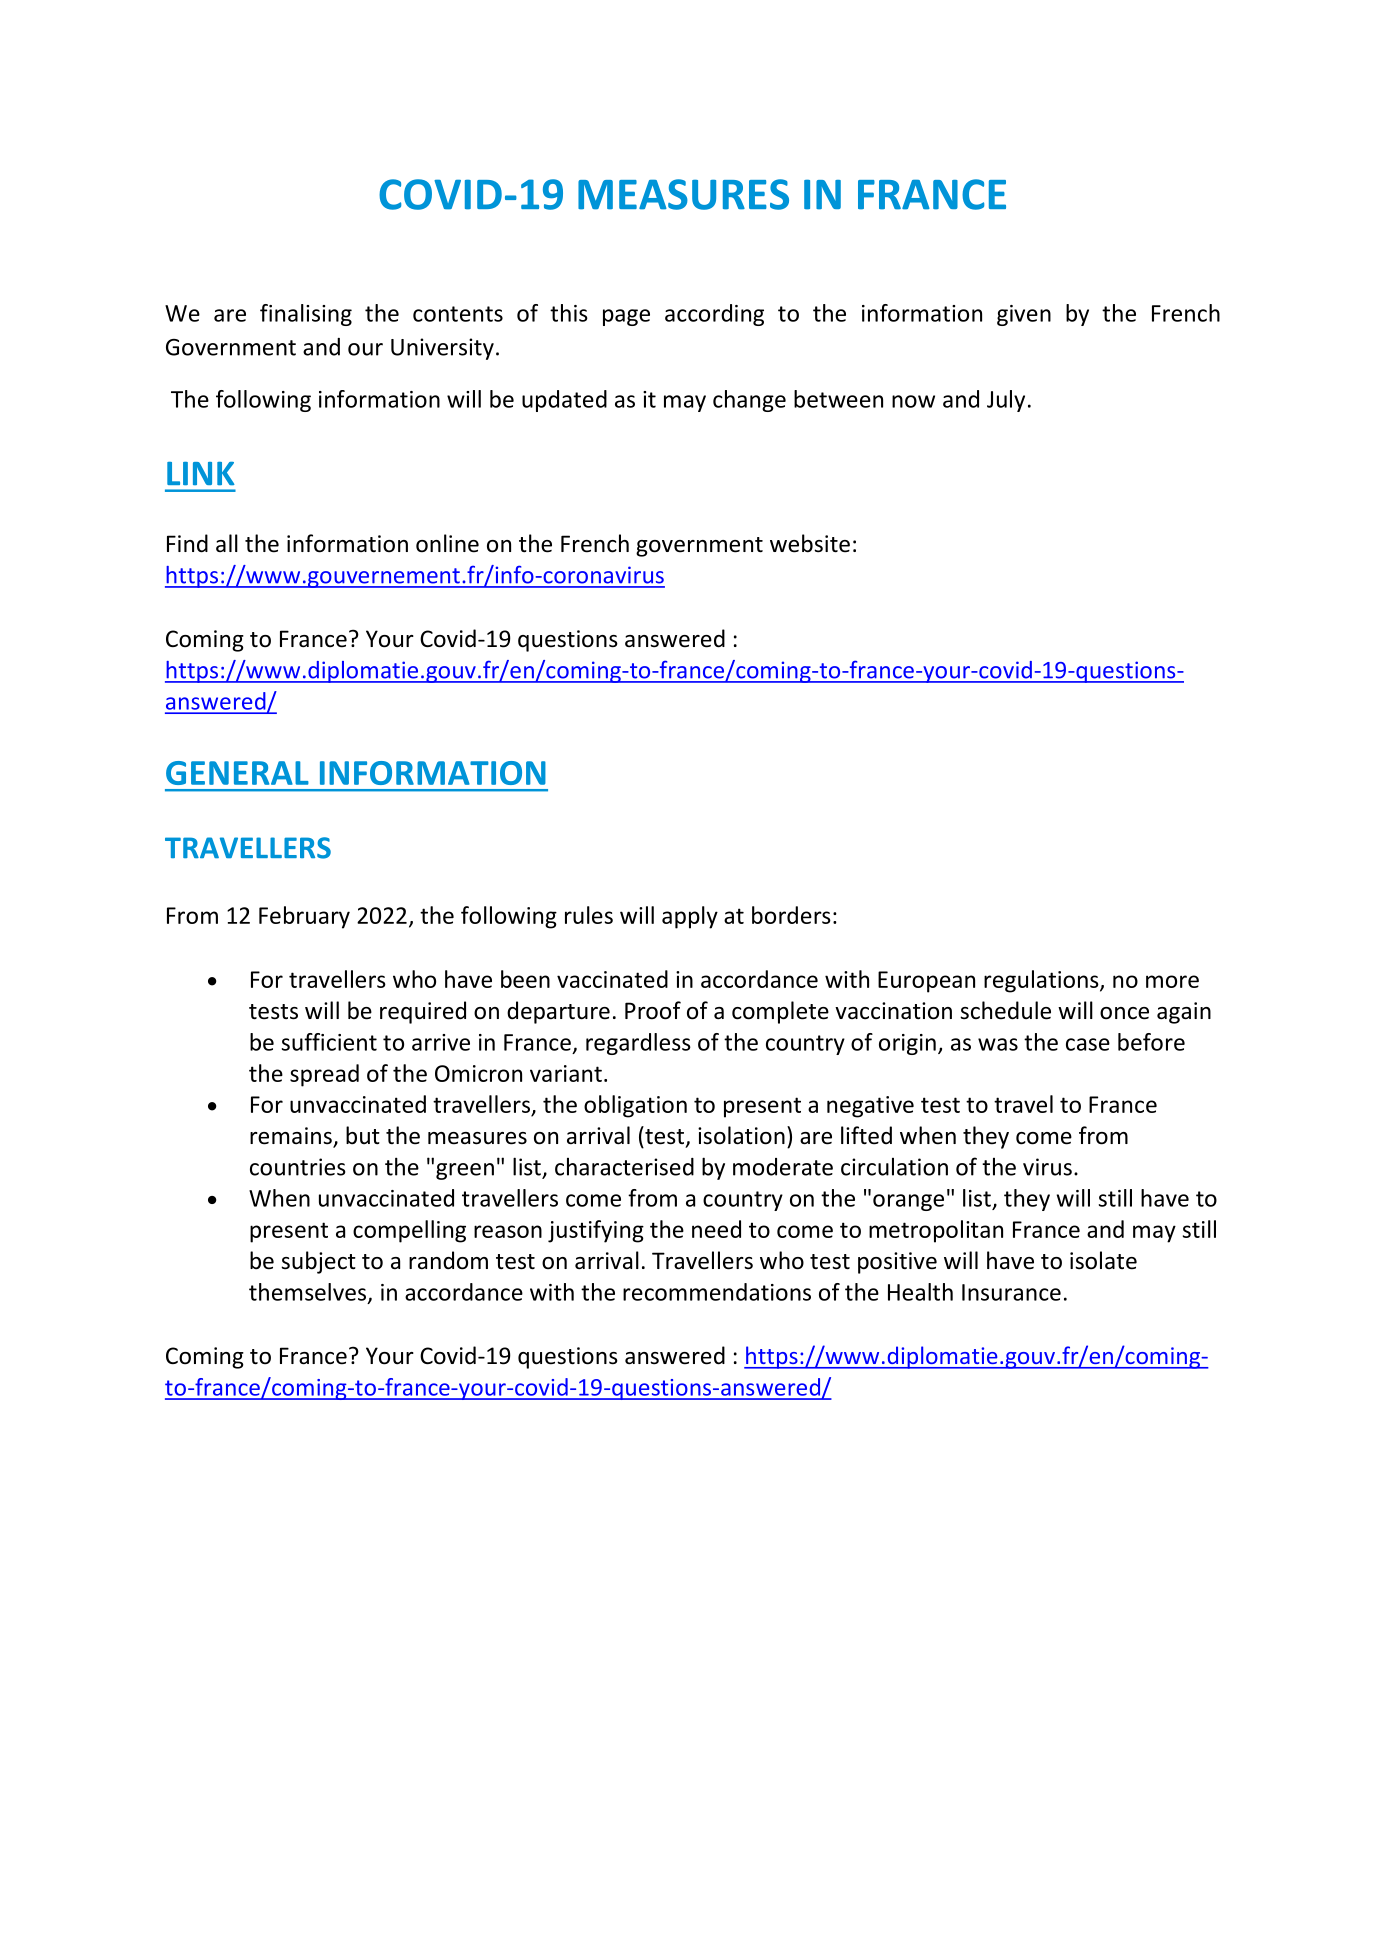  What do you see at coordinates (1024, 315) in the screenshot?
I see `given` at bounding box center [1024, 315].
